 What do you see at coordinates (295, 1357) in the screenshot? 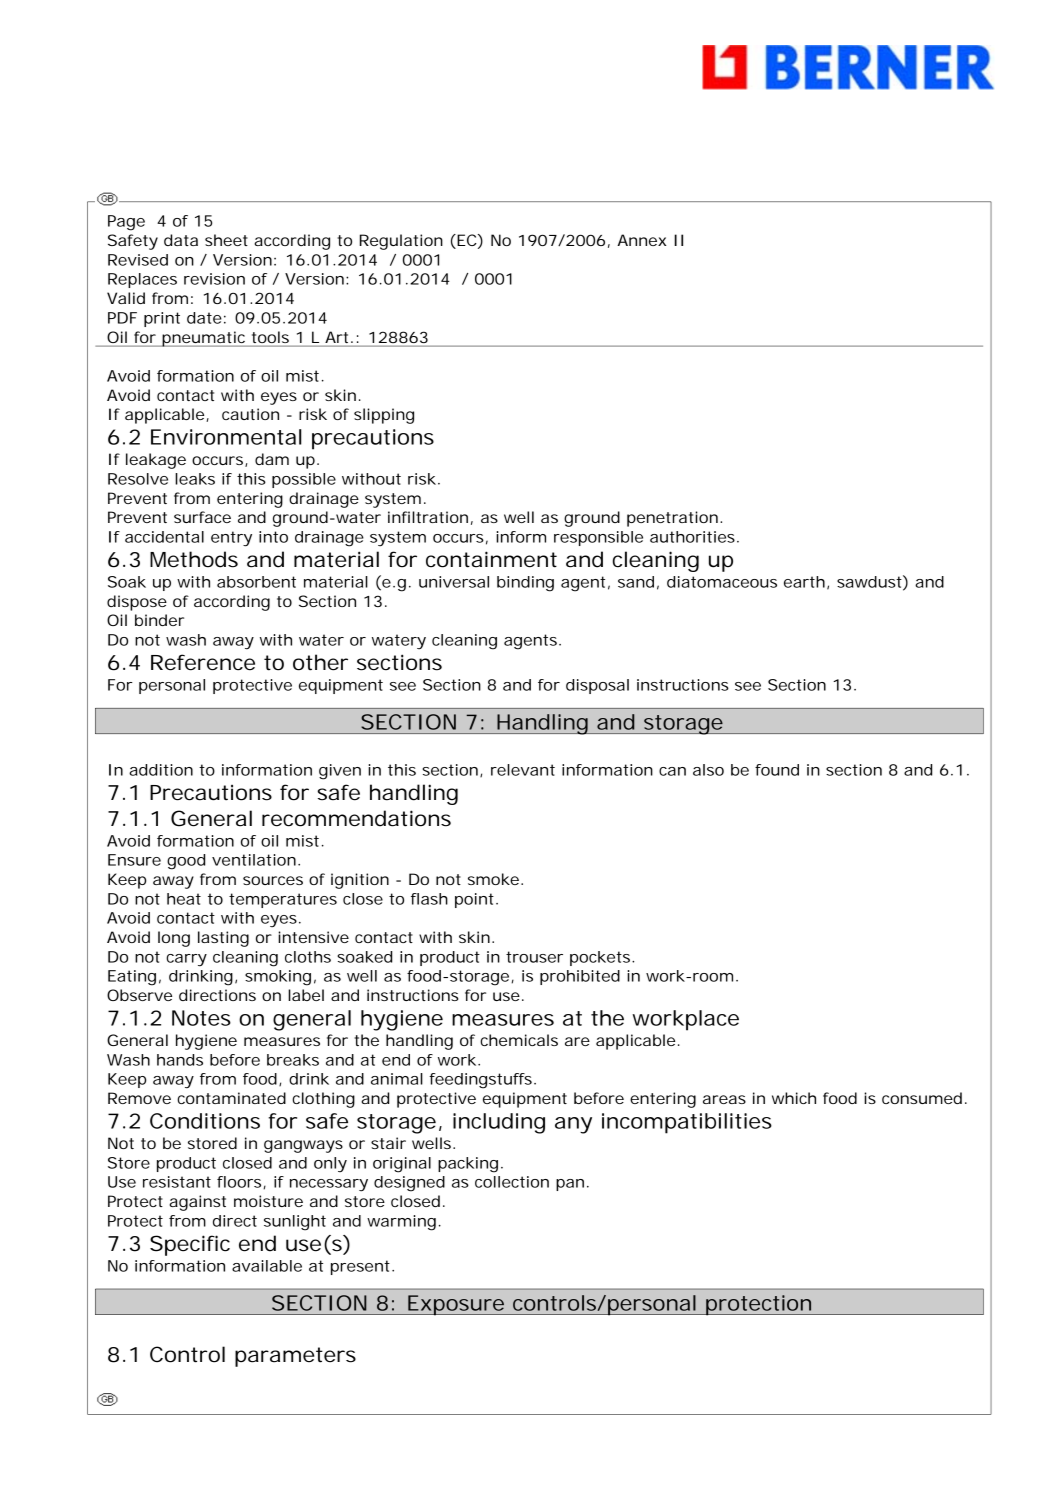
I see `parameters` at bounding box center [295, 1357].
